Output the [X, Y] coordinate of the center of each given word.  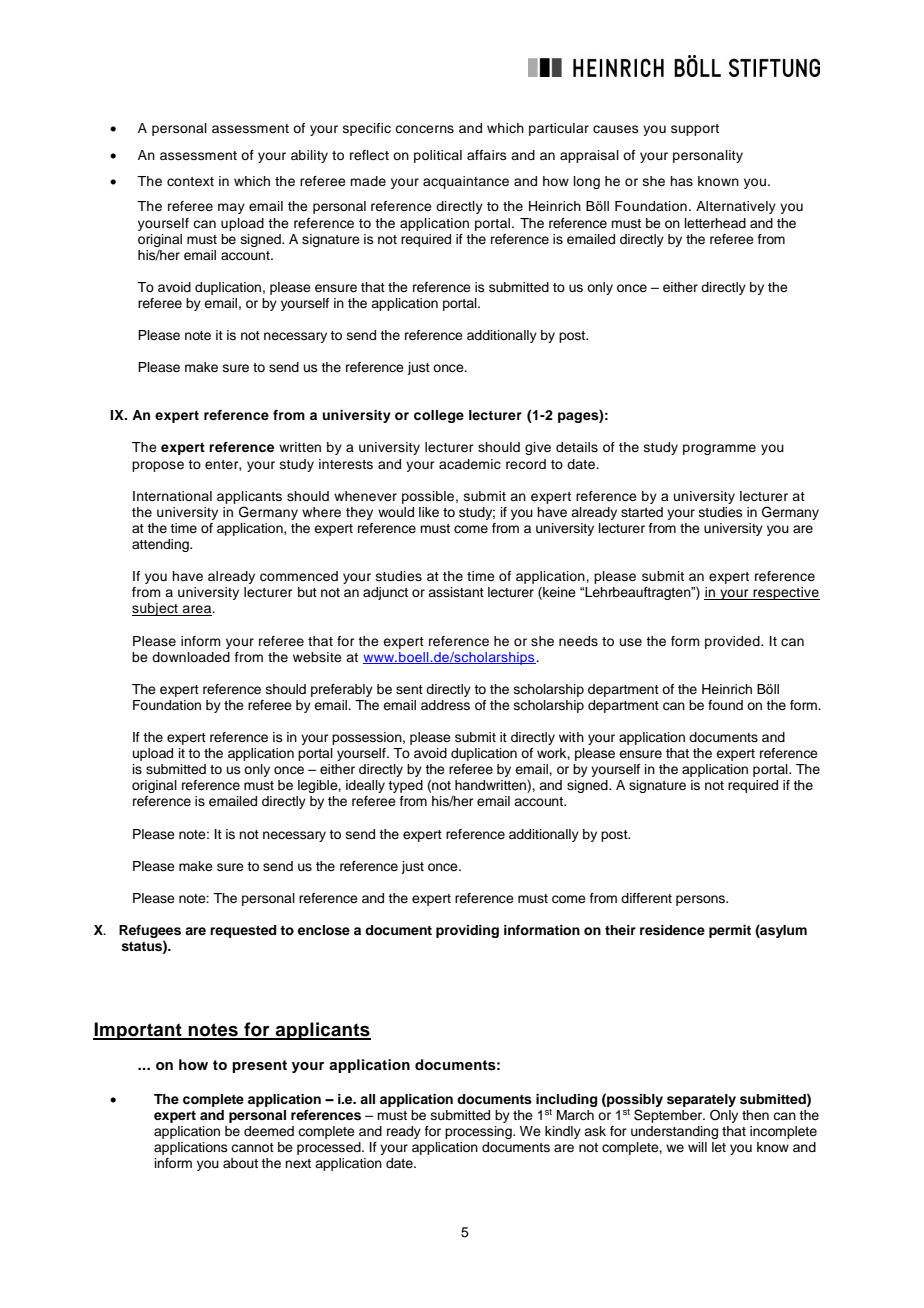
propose [158, 466]
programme [719, 449]
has [681, 181]
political [438, 156]
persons [702, 900]
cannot [252, 1147]
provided [733, 642]
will [697, 1147]
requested [243, 931]
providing [467, 931]
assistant [456, 592]
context [190, 181]
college [439, 416]
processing [479, 1132]
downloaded [191, 657]
